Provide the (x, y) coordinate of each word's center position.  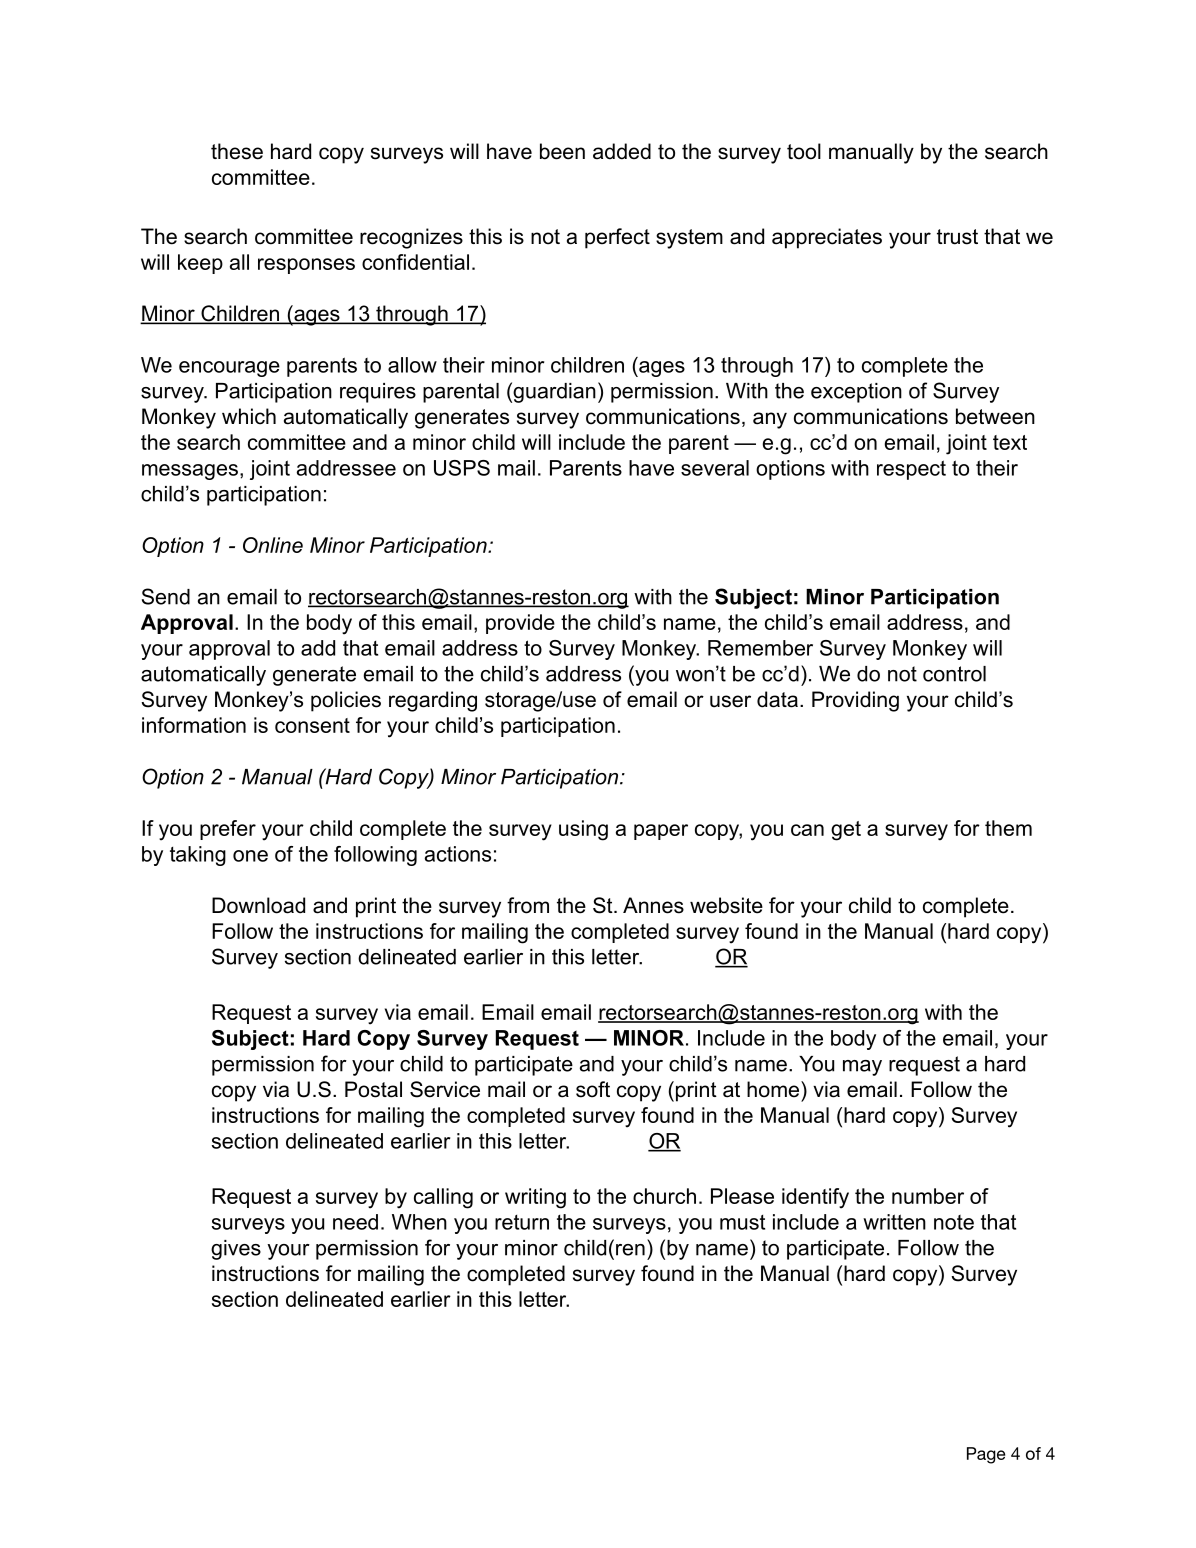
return (522, 1222)
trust (957, 237)
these (237, 151)
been (562, 151)
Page (986, 1455)
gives (236, 1250)
